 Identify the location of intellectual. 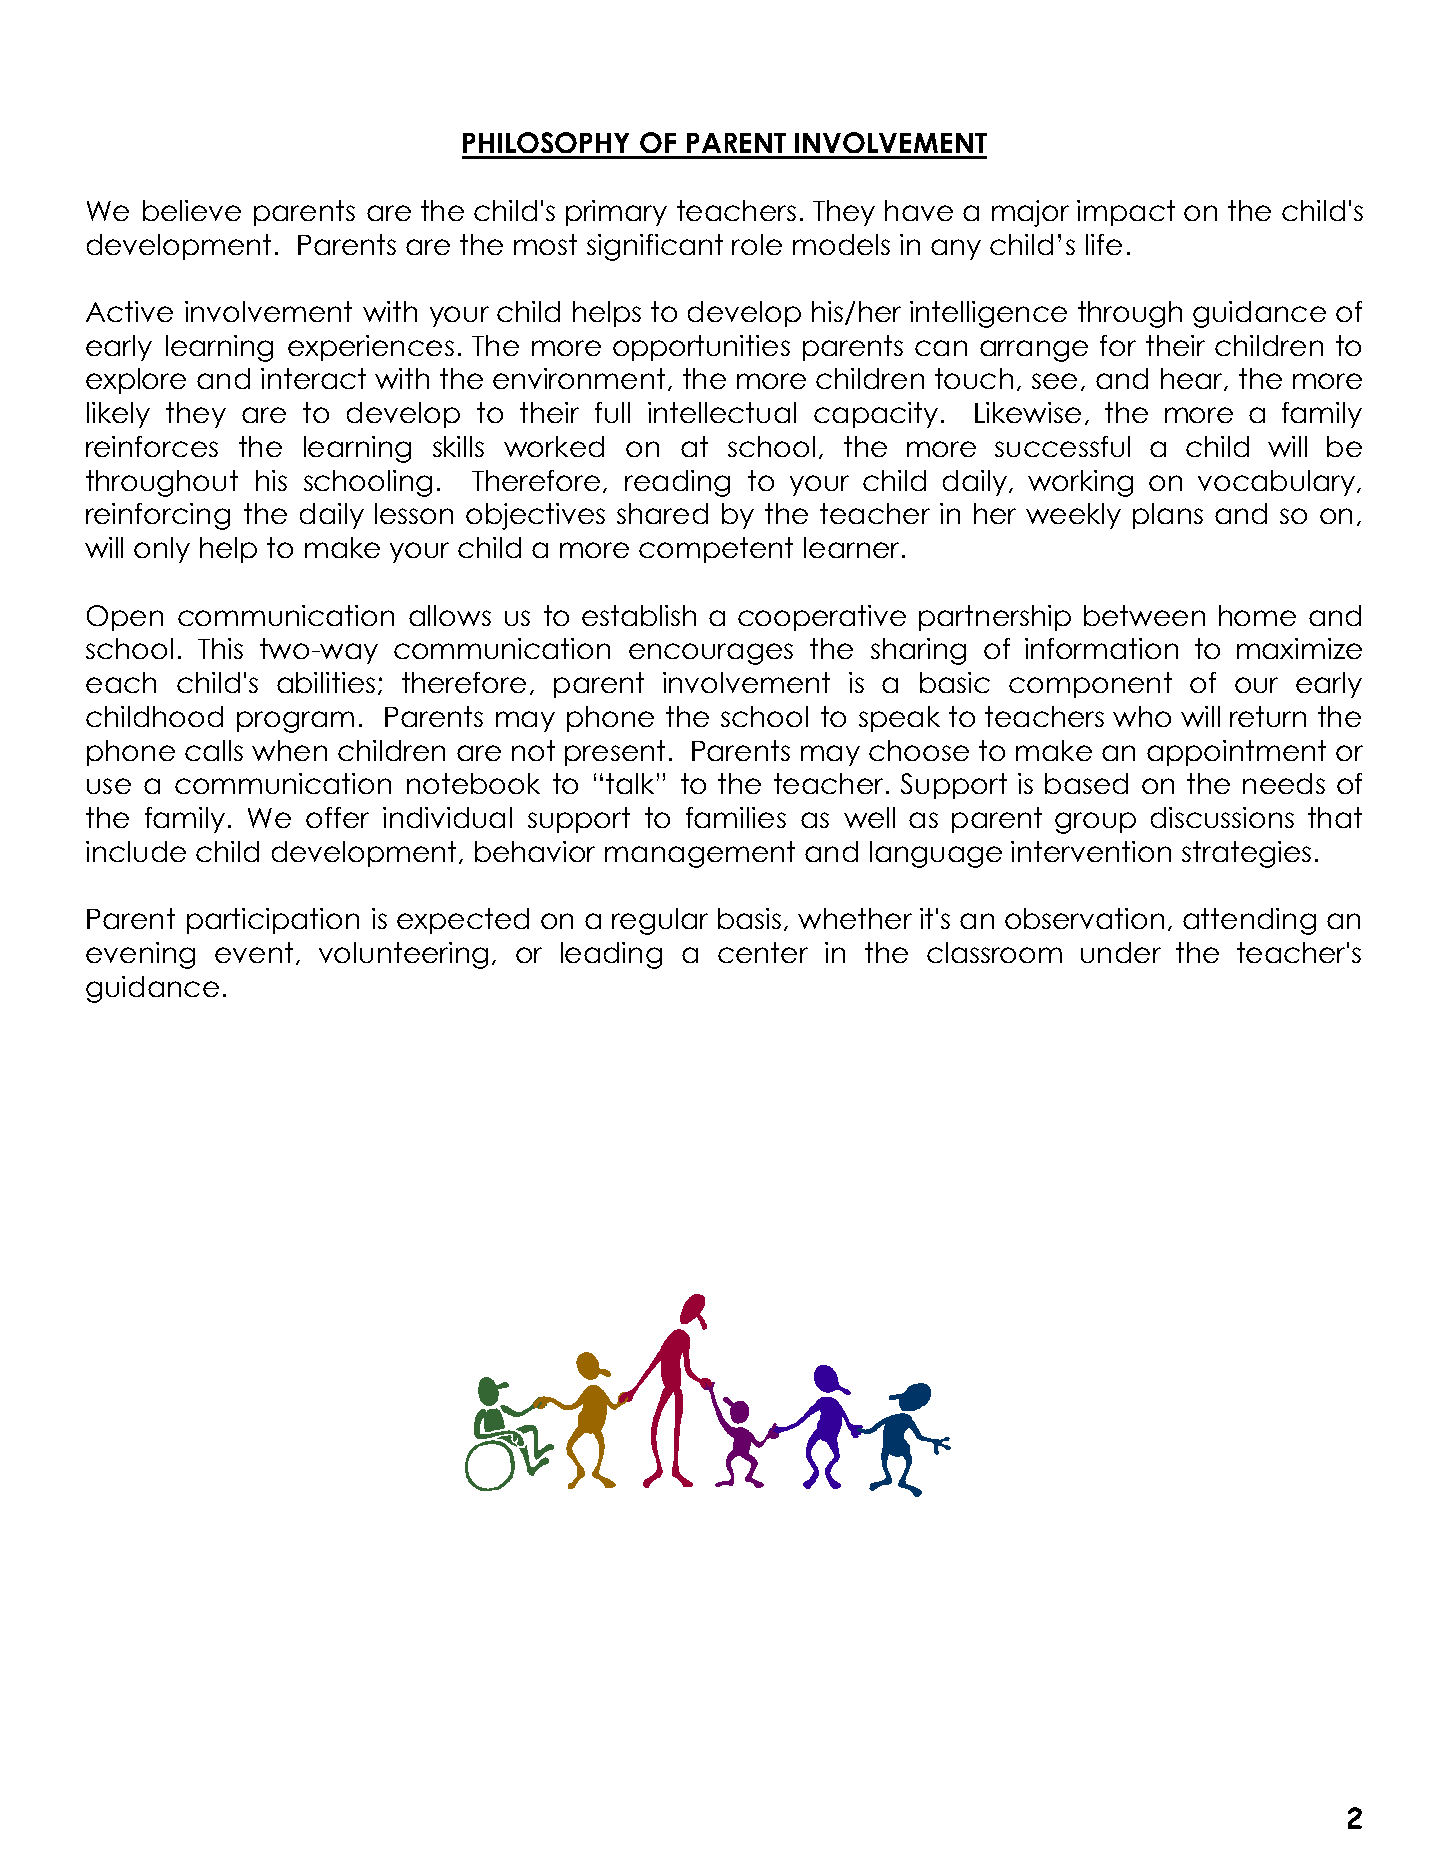
(722, 412).
